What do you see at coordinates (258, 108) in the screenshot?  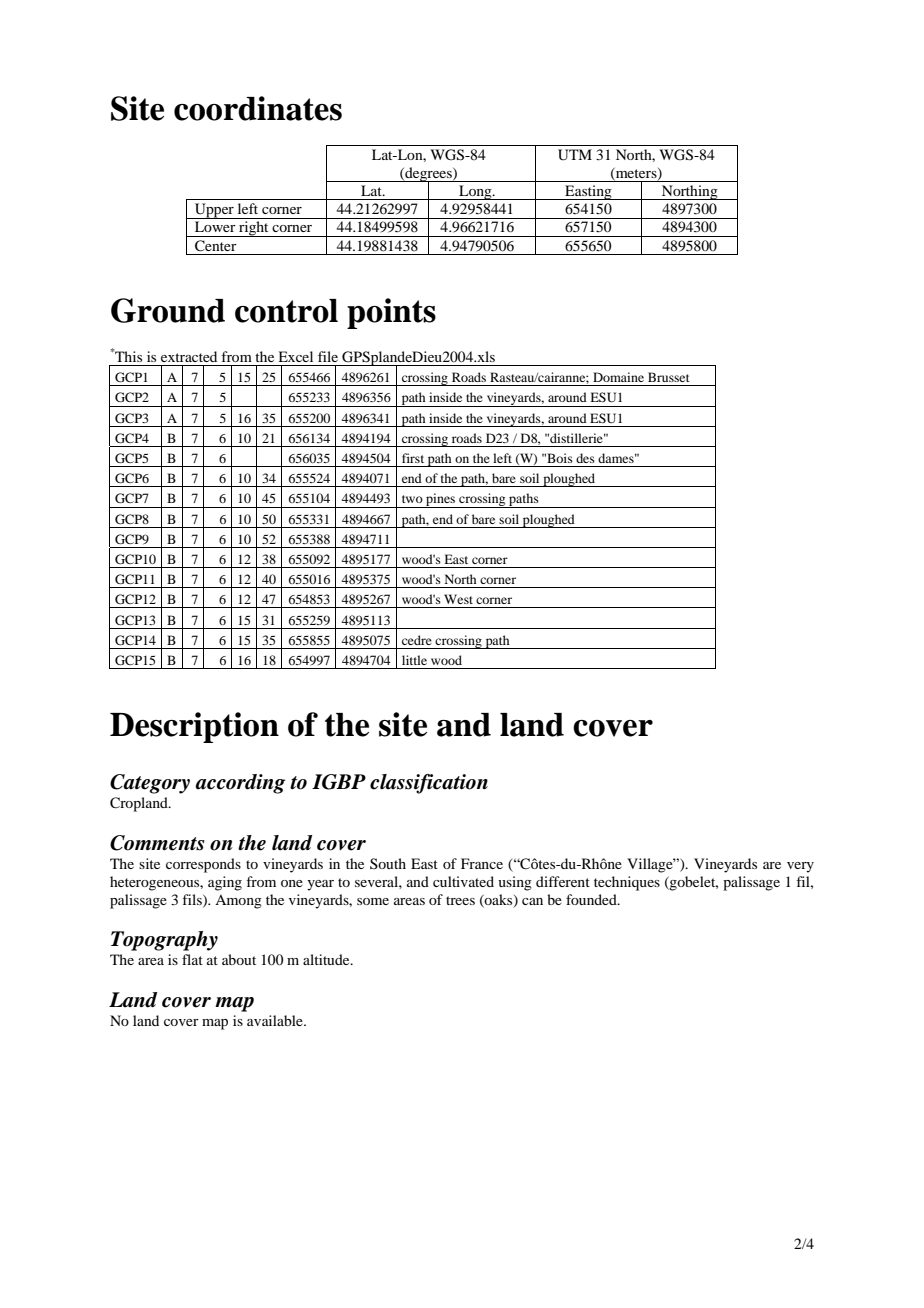 I see `coordinates` at bounding box center [258, 108].
